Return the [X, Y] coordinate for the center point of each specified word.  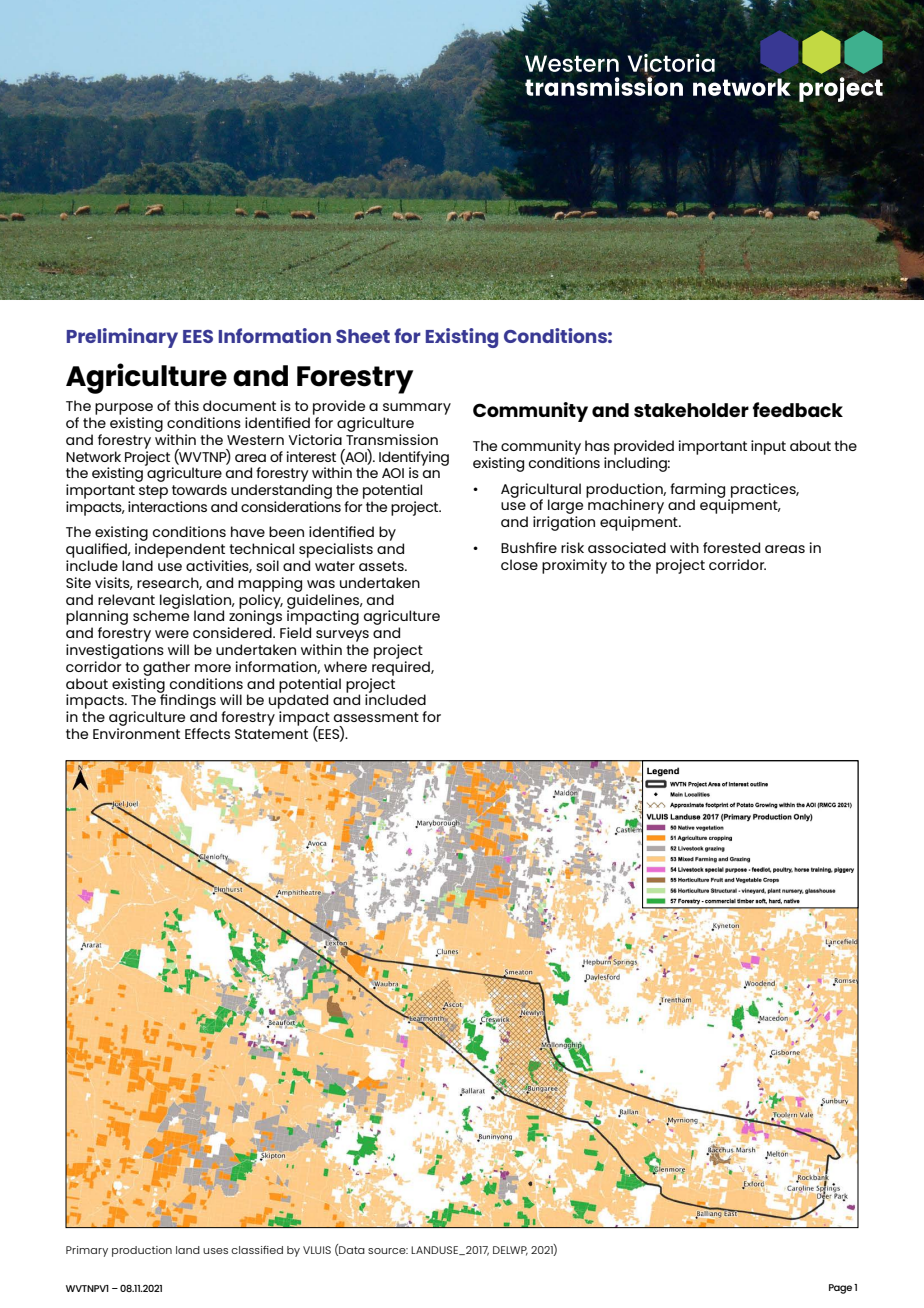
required [402, 668]
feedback [798, 409]
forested [731, 547]
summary [417, 409]
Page [840, 1289]
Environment [136, 733]
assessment [376, 717]
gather [166, 668]
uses [215, 1251]
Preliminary [122, 338]
